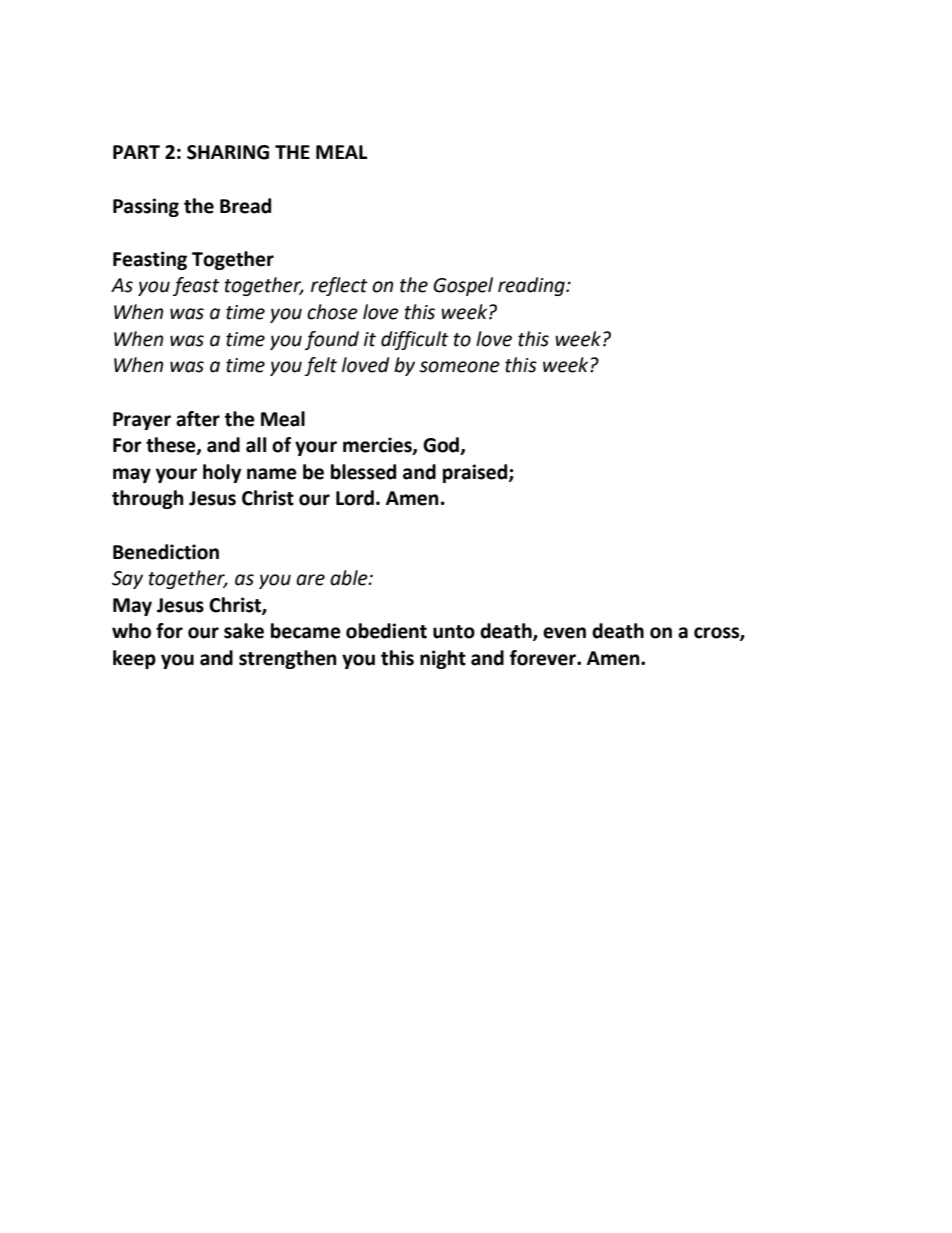  What do you see at coordinates (198, 419) in the image?
I see `after` at bounding box center [198, 419].
